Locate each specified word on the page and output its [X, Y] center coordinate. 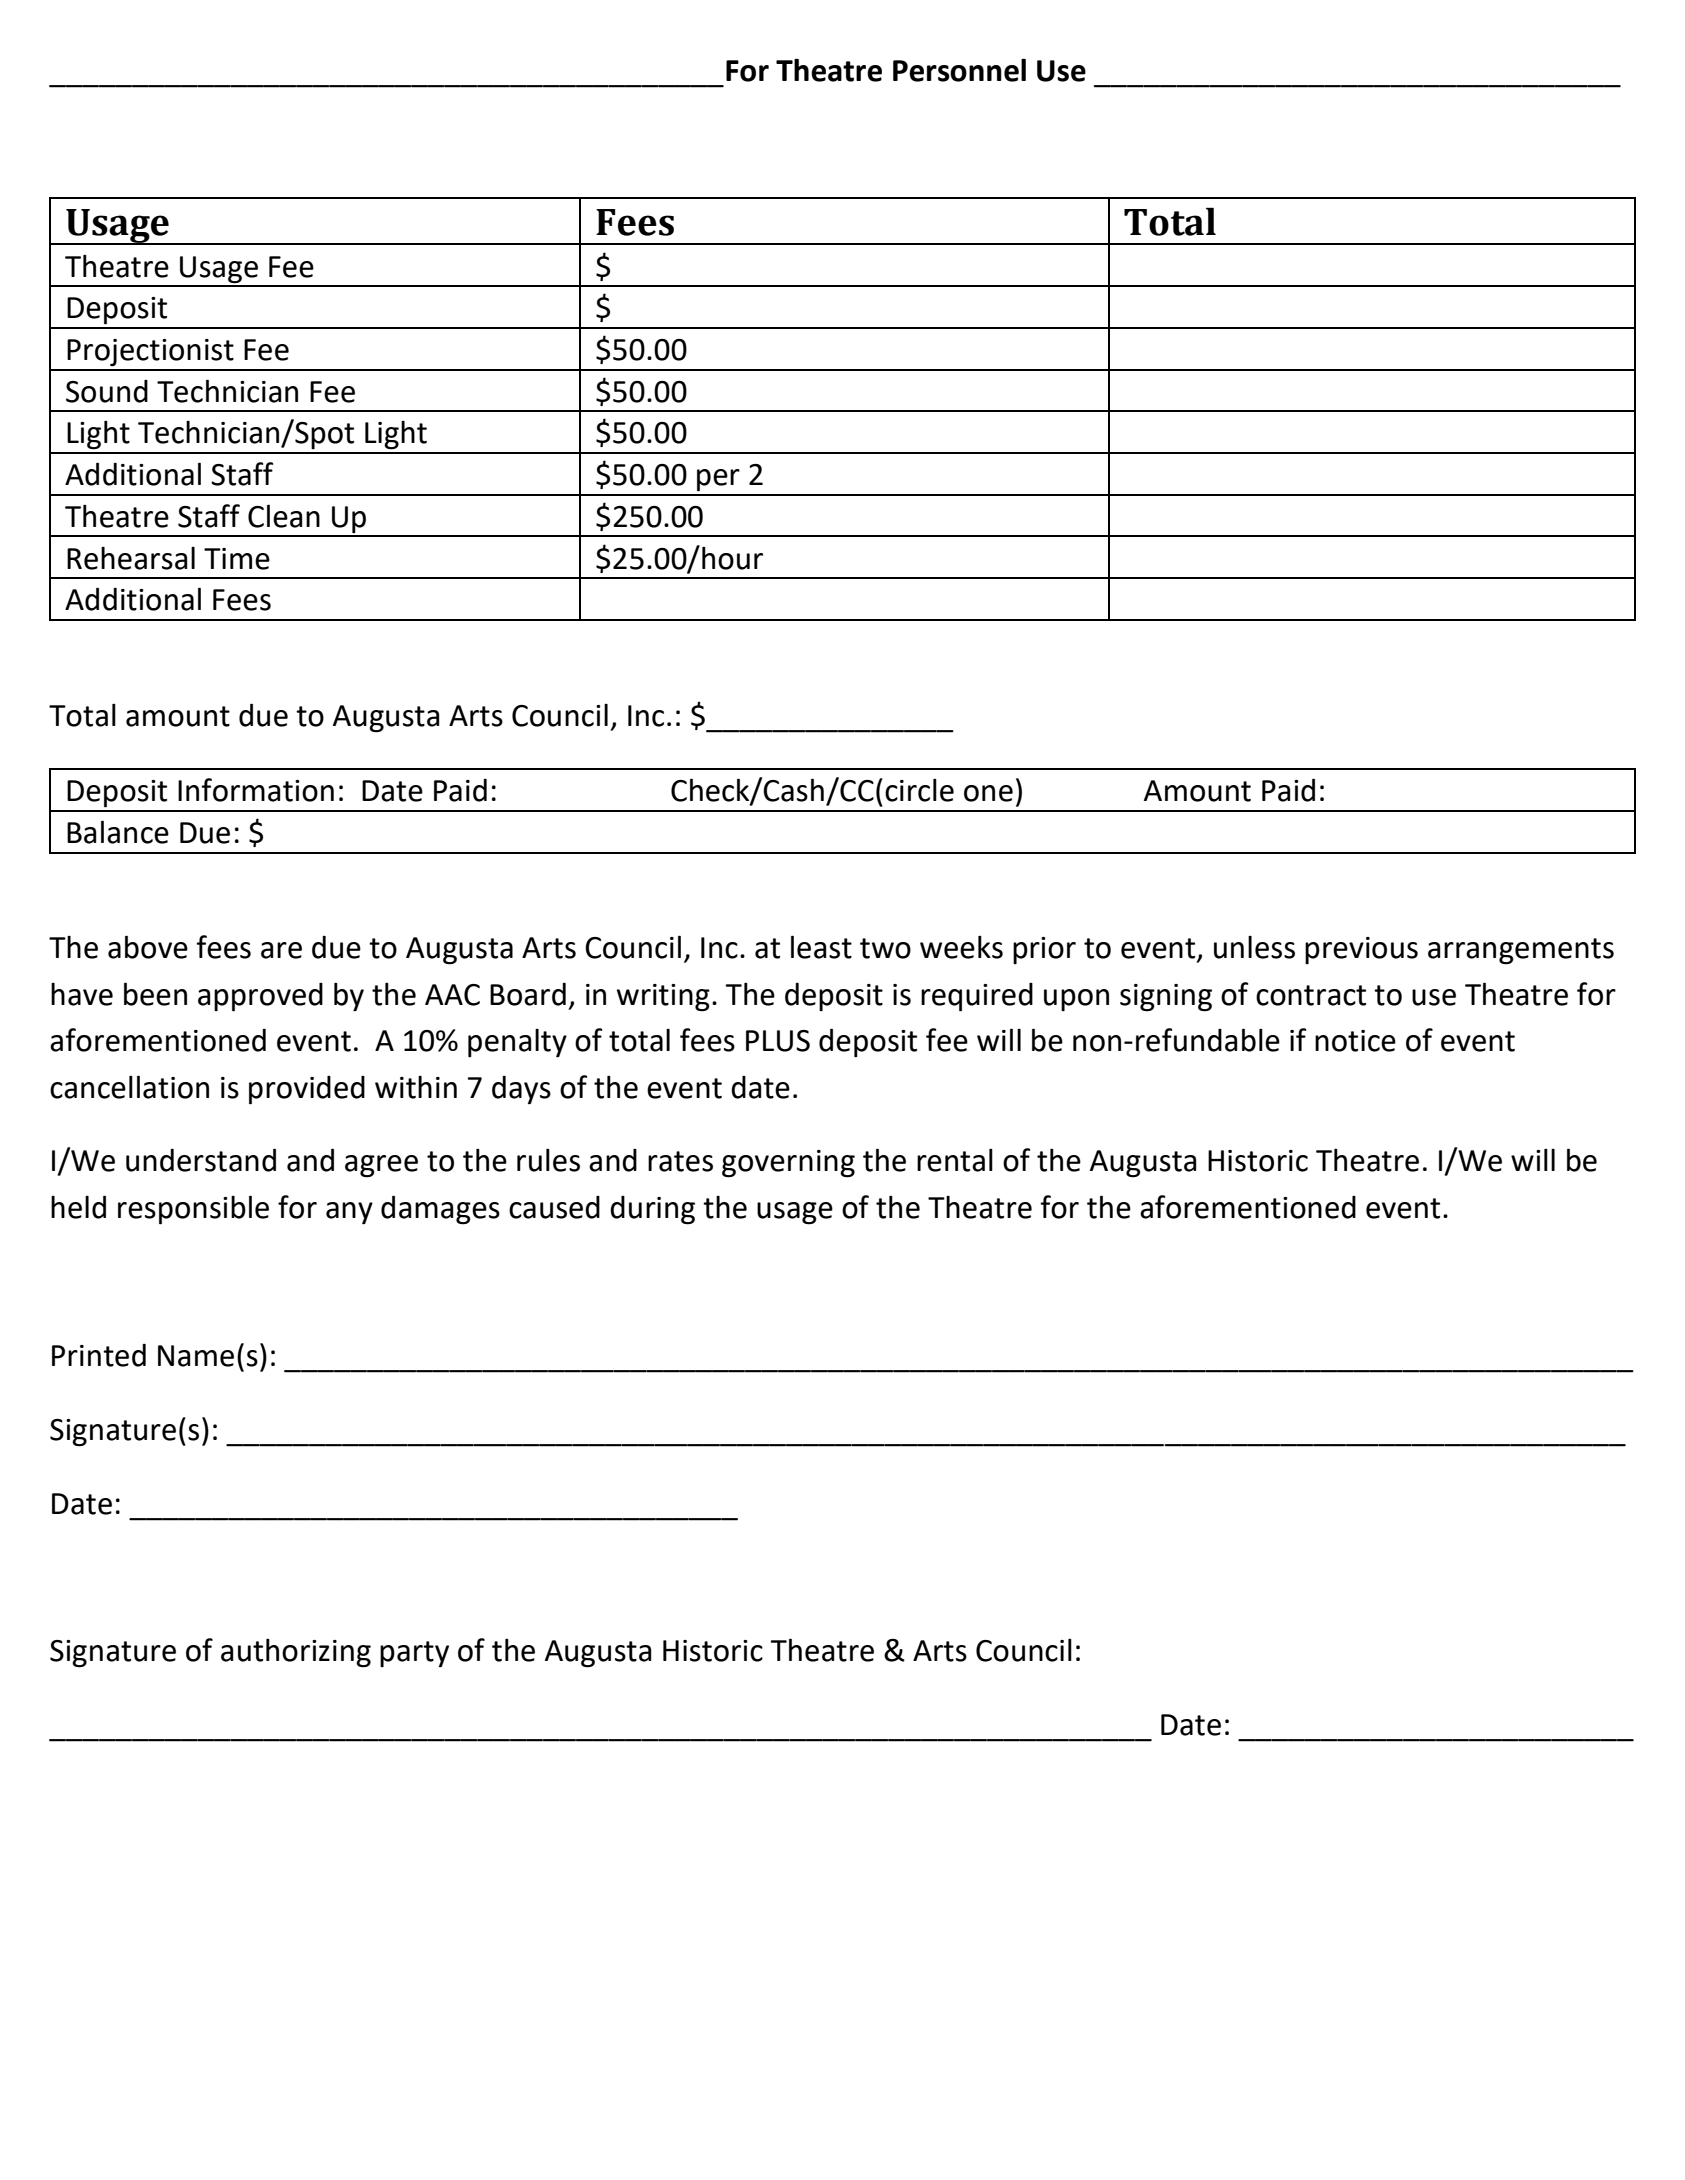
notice [1355, 1041]
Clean [284, 516]
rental [955, 1160]
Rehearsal [131, 558]
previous [1361, 950]
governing [788, 1164]
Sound [107, 391]
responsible [193, 1210]
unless [1254, 947]
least [821, 947]
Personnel [959, 70]
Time [237, 559]
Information [256, 790]
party [414, 1654]
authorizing [296, 1653]
